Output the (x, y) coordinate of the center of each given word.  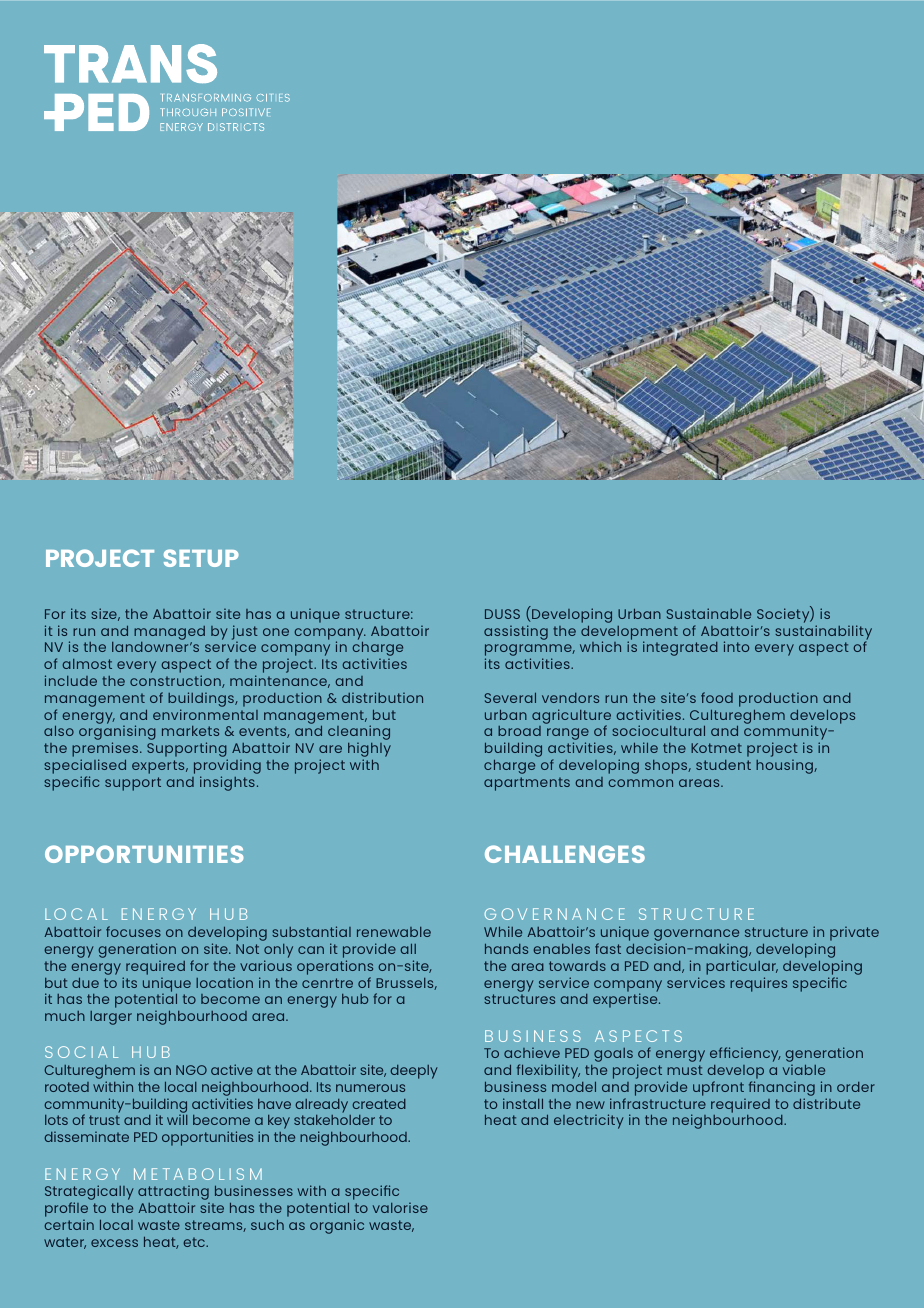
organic (337, 1226)
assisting (516, 632)
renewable (394, 932)
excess (114, 1243)
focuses (133, 931)
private (854, 933)
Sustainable (708, 613)
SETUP (201, 558)
